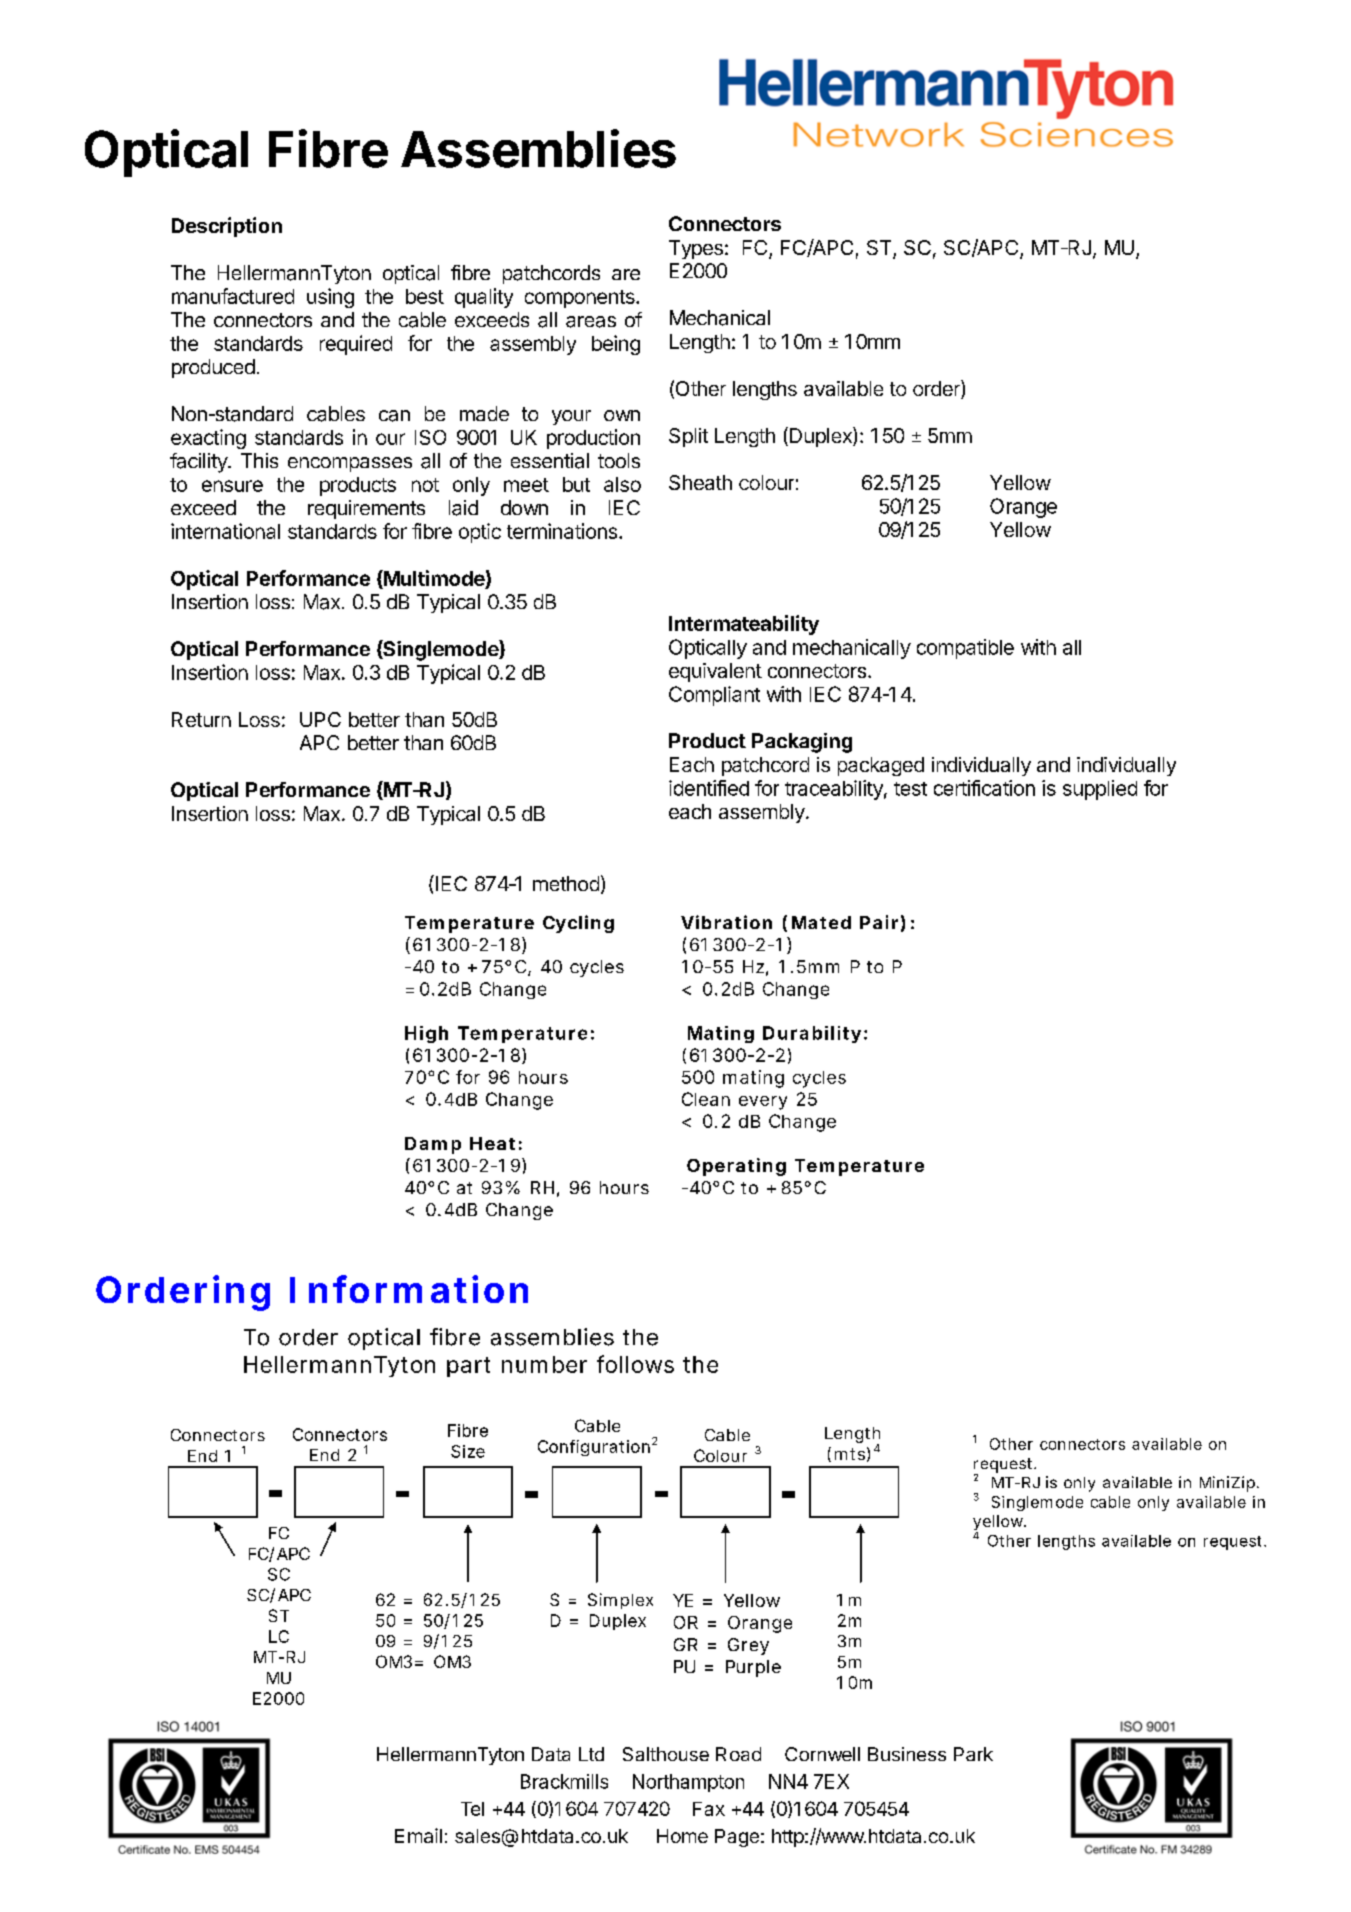  Describe the element at coordinates (330, 298) in the document. I see `using` at that location.
